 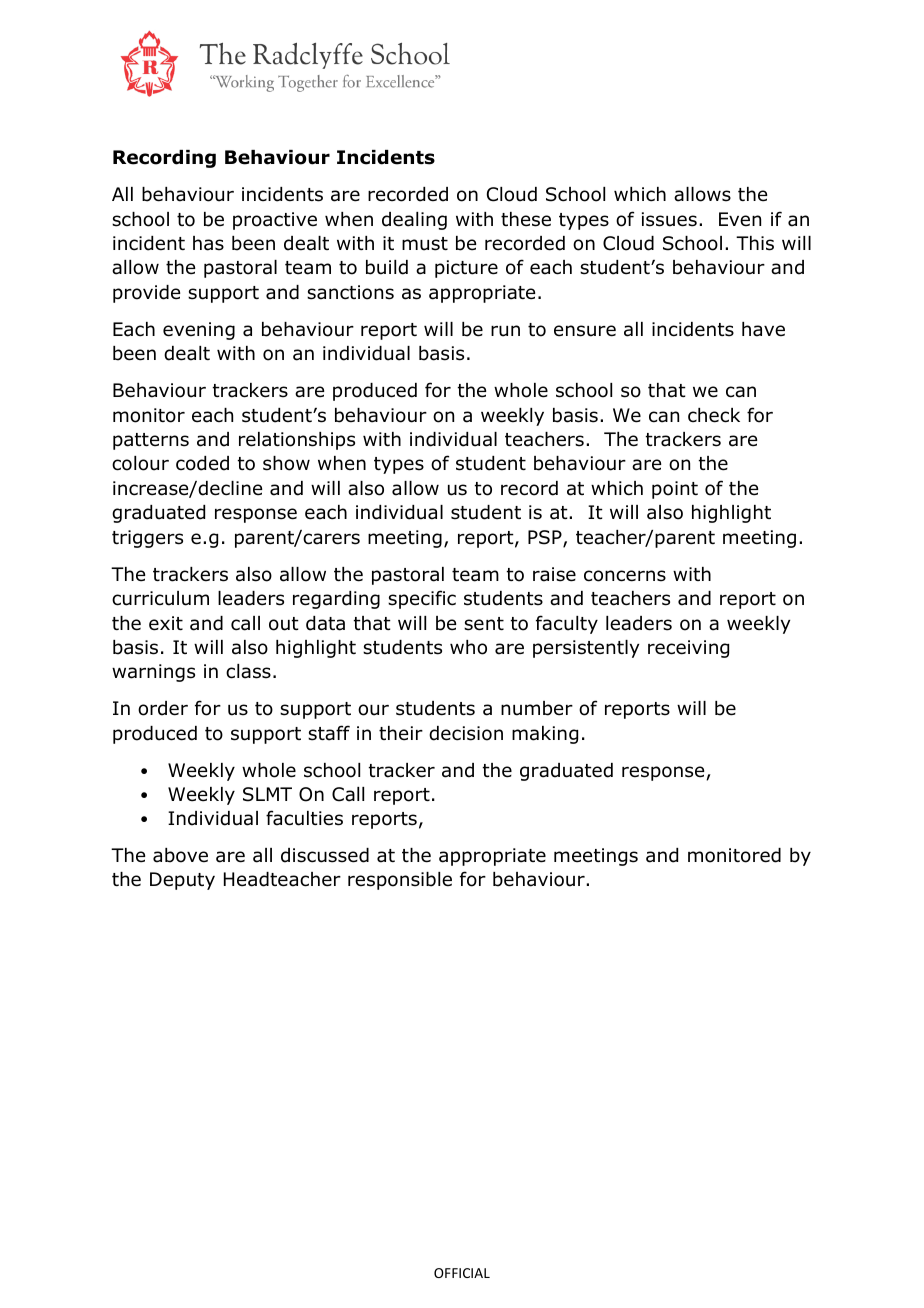 I want to click on discussed, so click(x=325, y=855).
